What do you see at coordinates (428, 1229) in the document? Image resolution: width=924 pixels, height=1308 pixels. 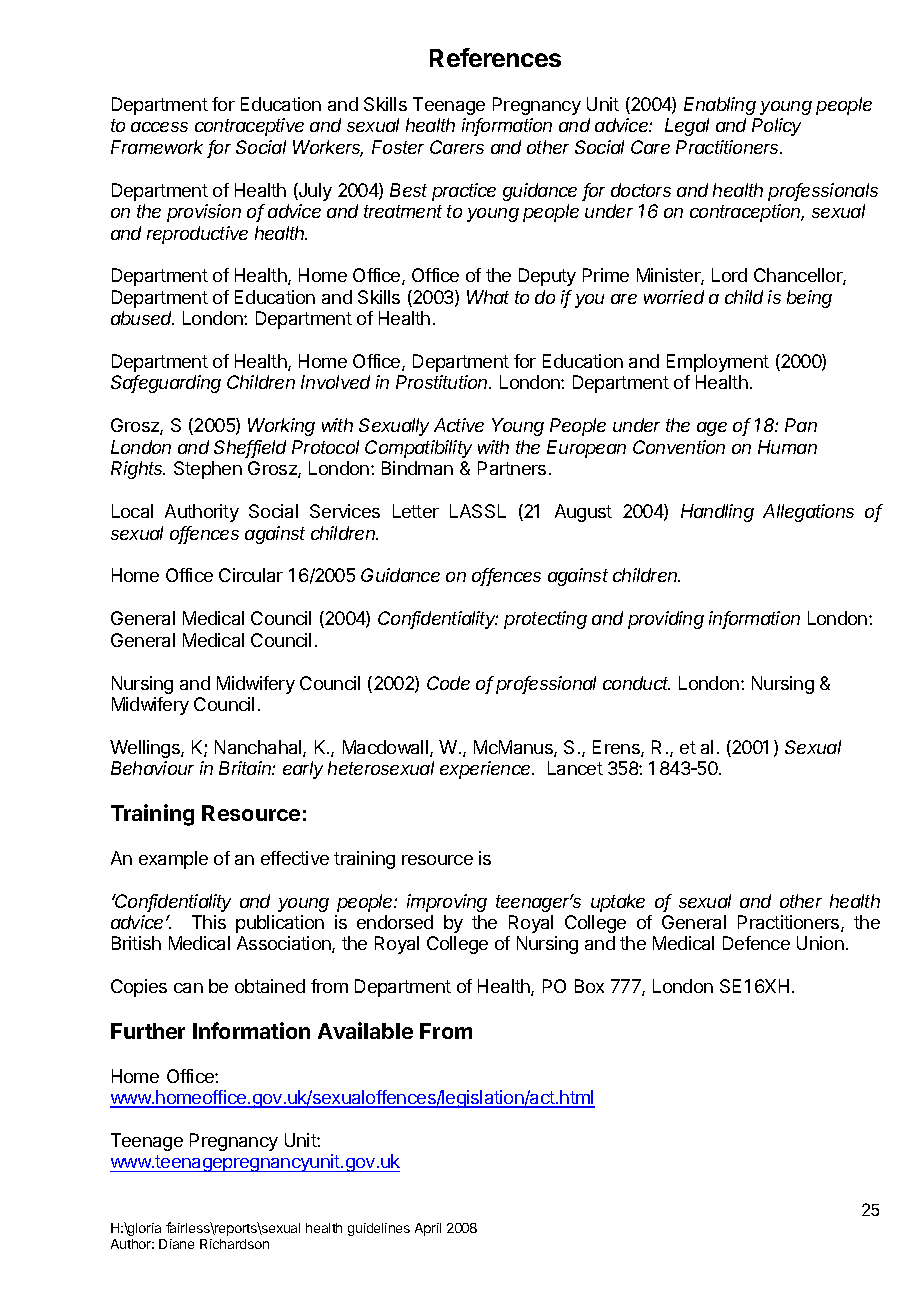 I see `April` at bounding box center [428, 1229].
